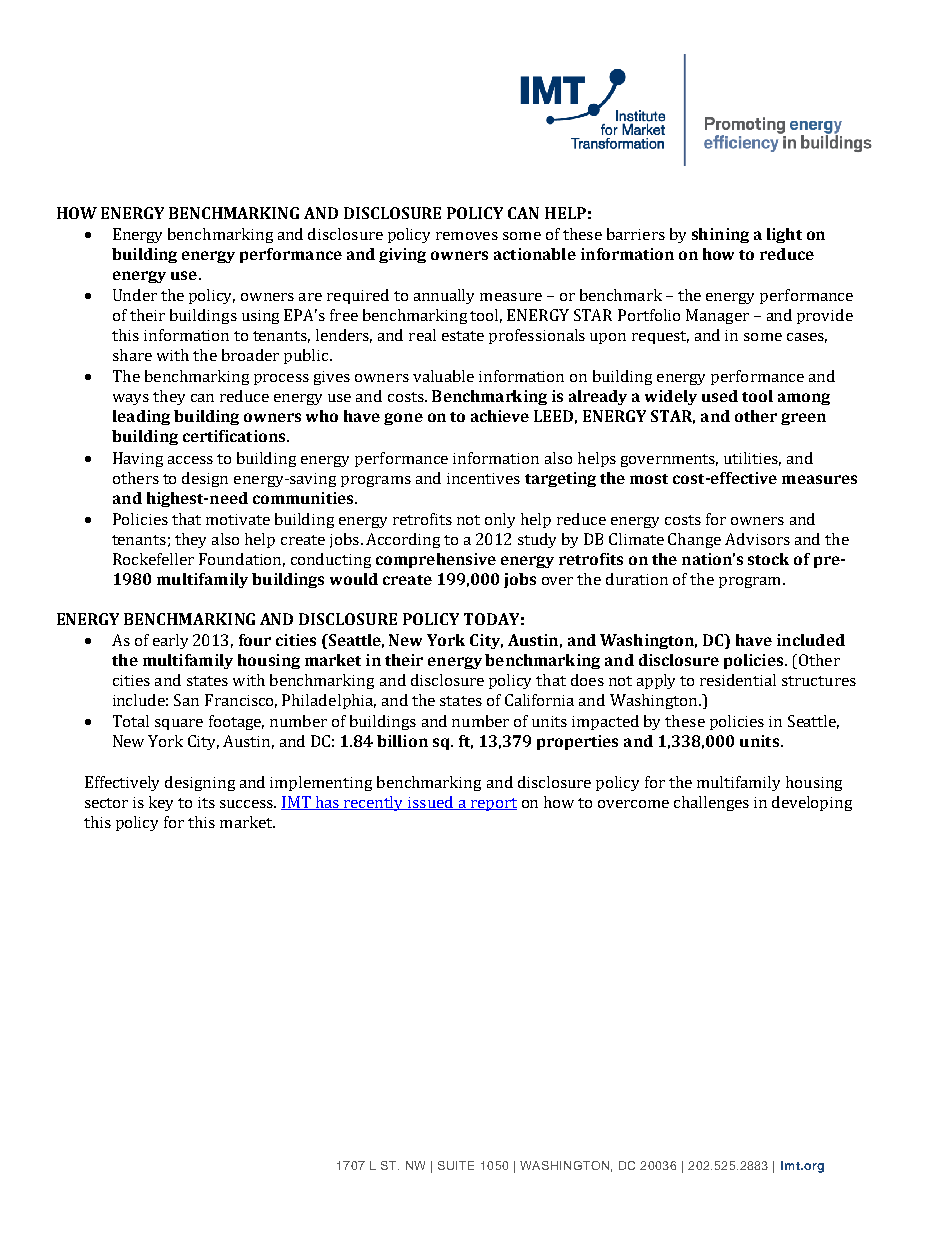 The height and width of the screenshot is (1233, 952). Describe the element at coordinates (190, 460) in the screenshot. I see `access` at that location.
